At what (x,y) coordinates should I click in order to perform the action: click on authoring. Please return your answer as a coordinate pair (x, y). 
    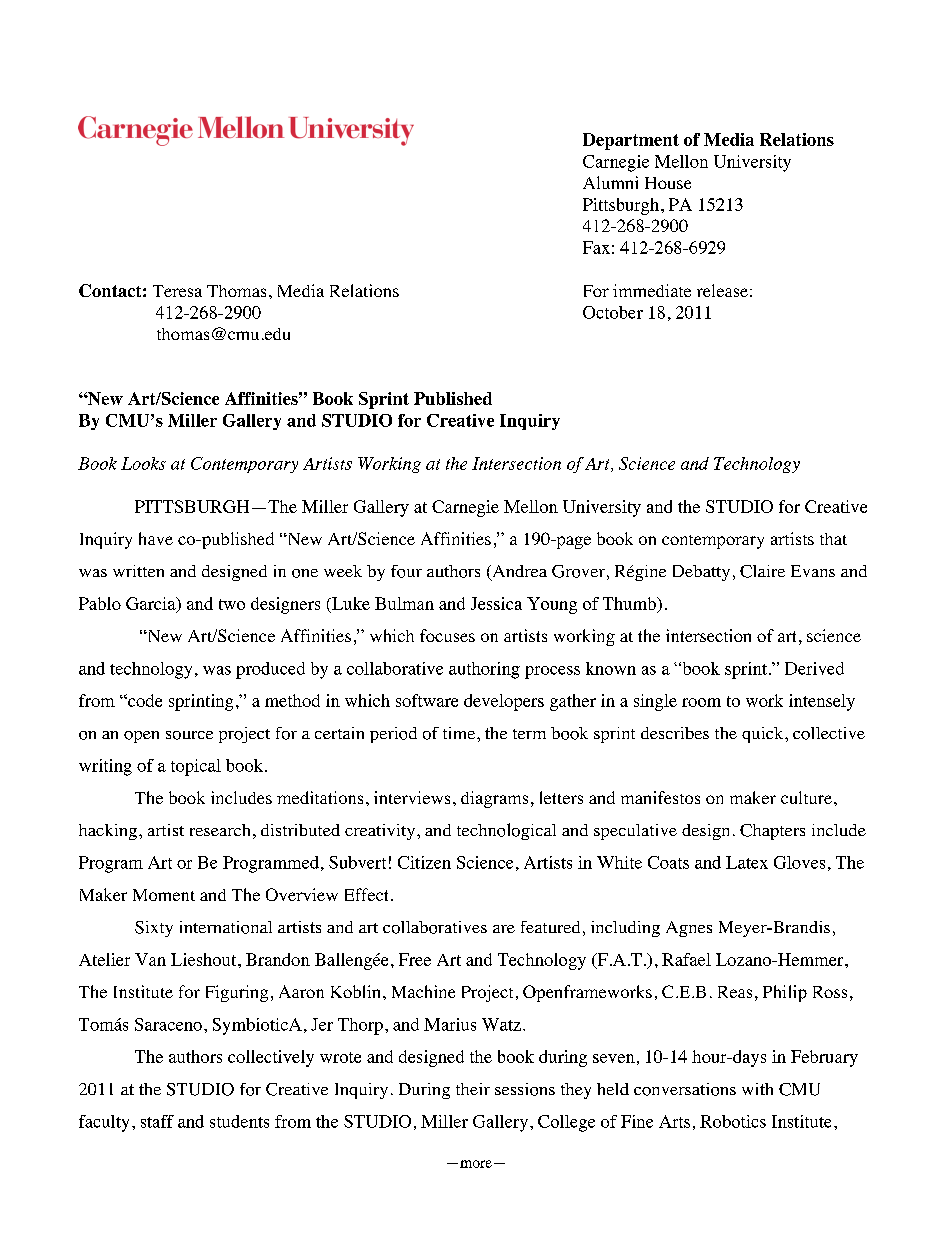
    Looking at the image, I should click on (484, 670).
